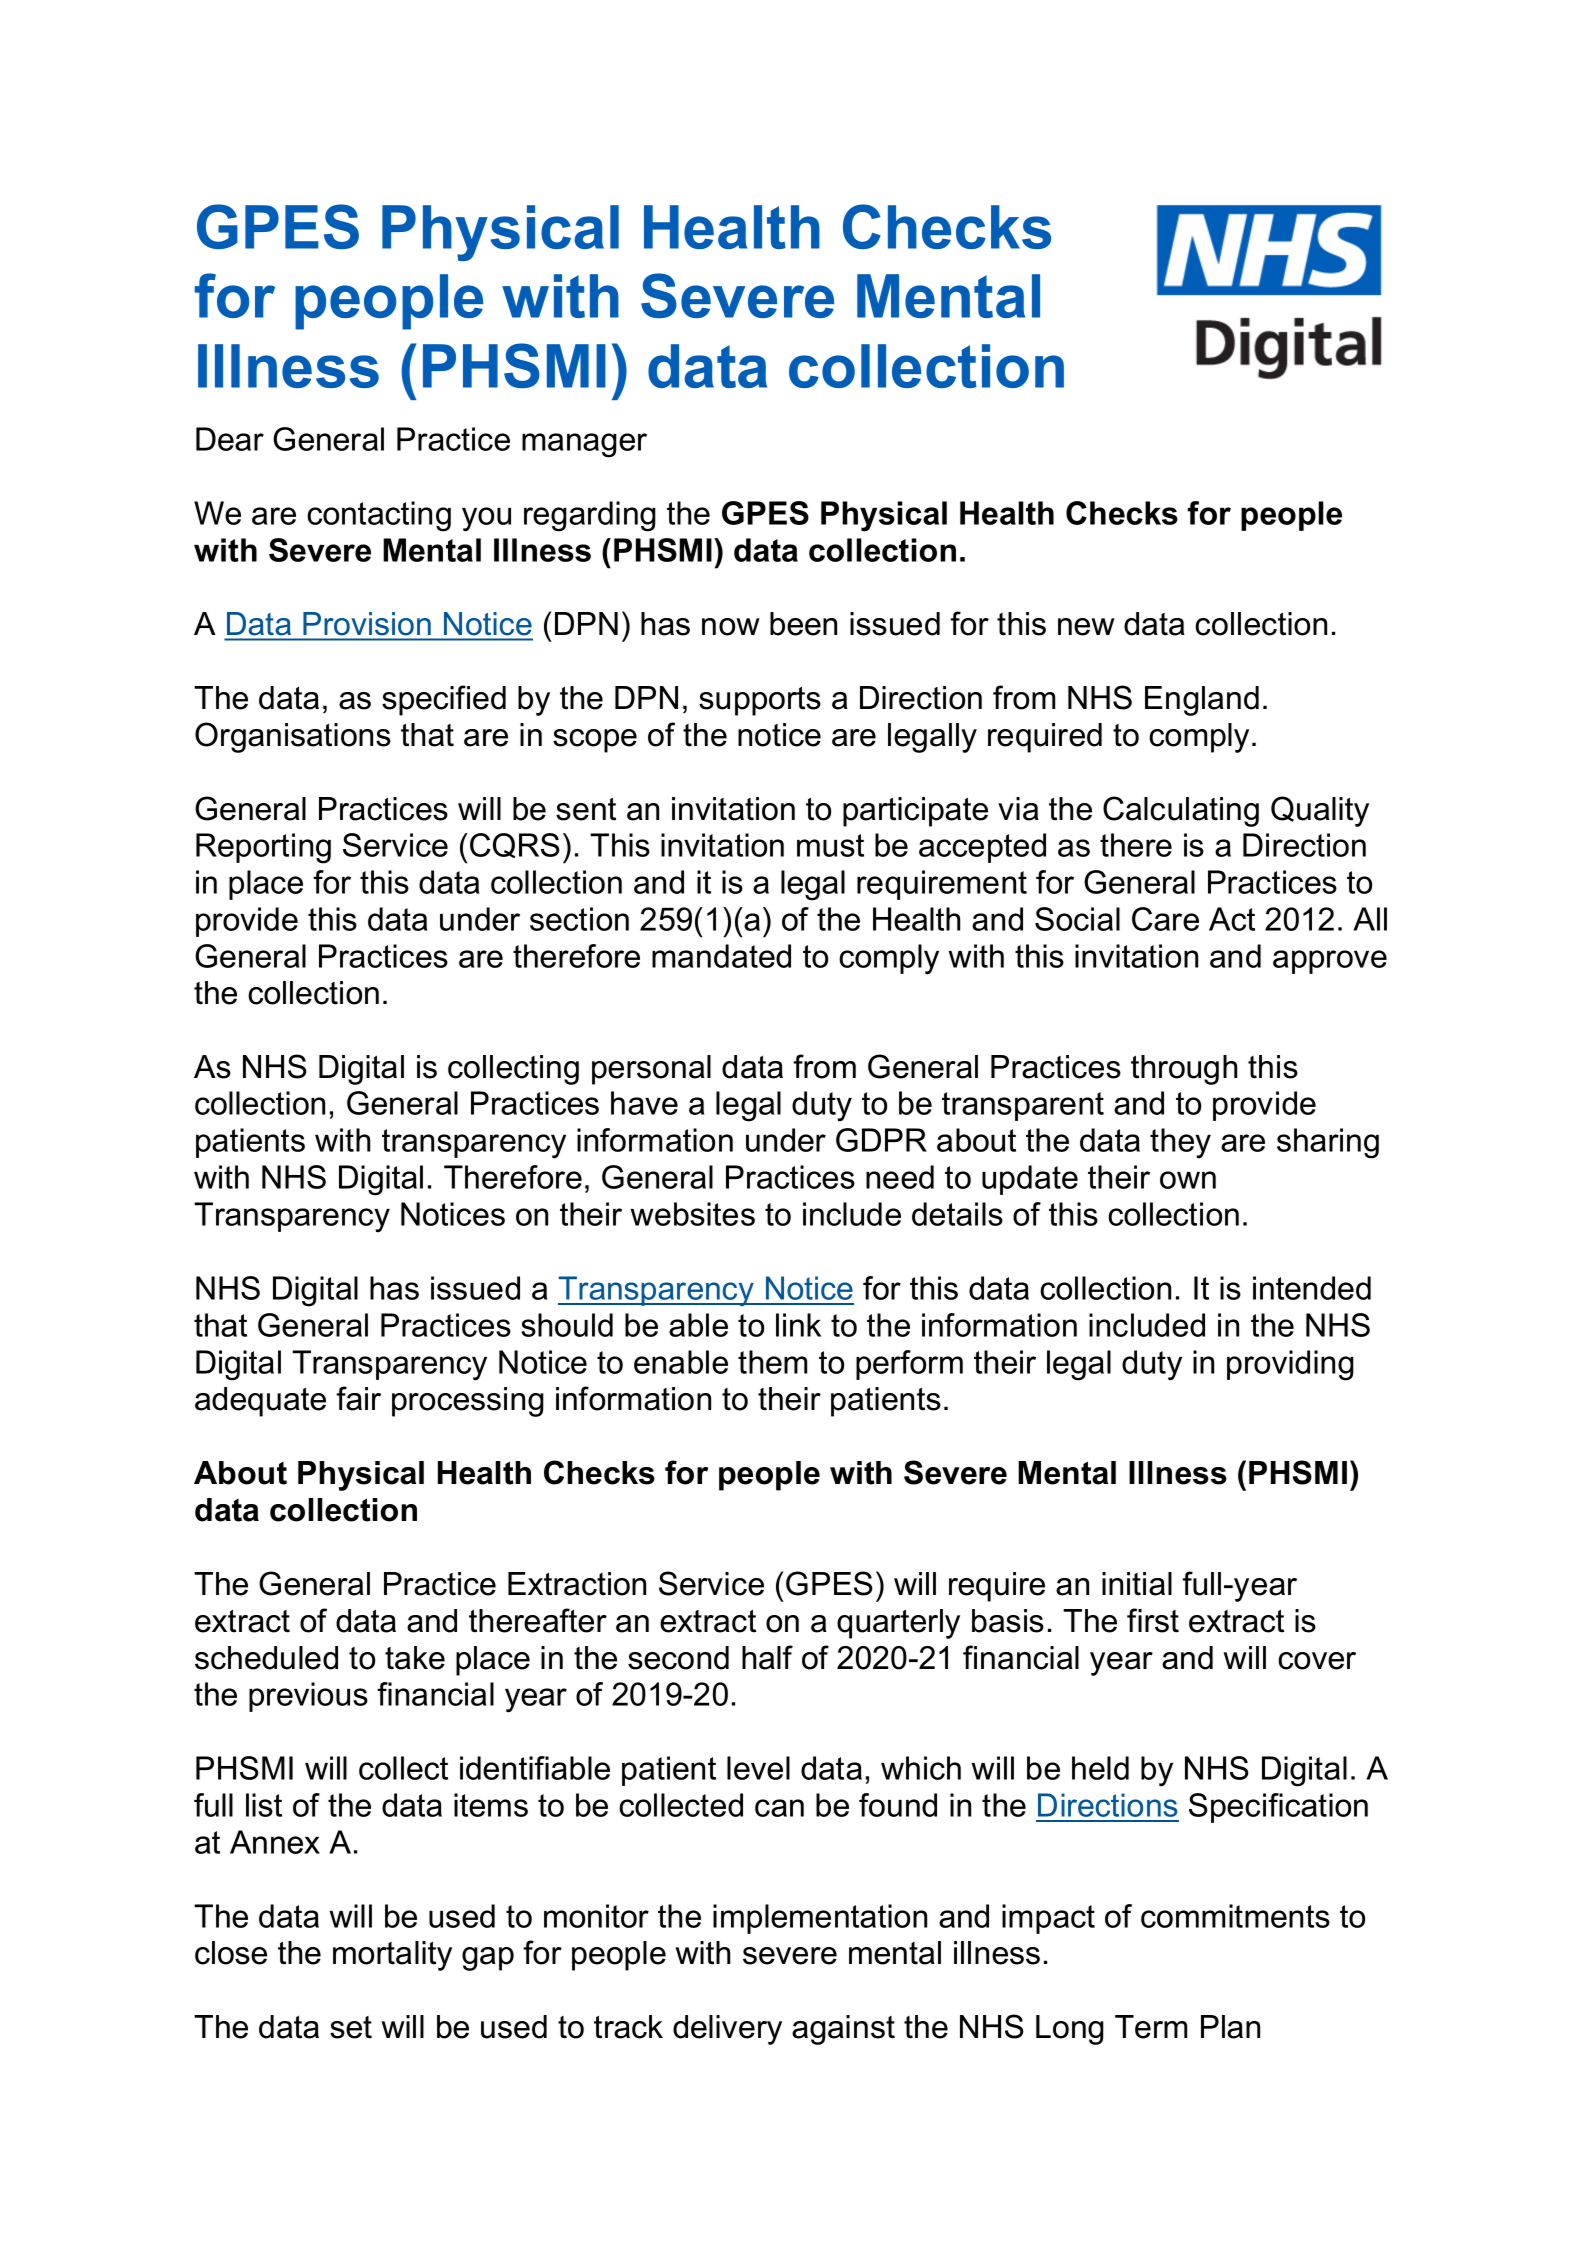 Image resolution: width=1593 pixels, height=2253 pixels. Describe the element at coordinates (263, 848) in the screenshot. I see `Reporting` at that location.
